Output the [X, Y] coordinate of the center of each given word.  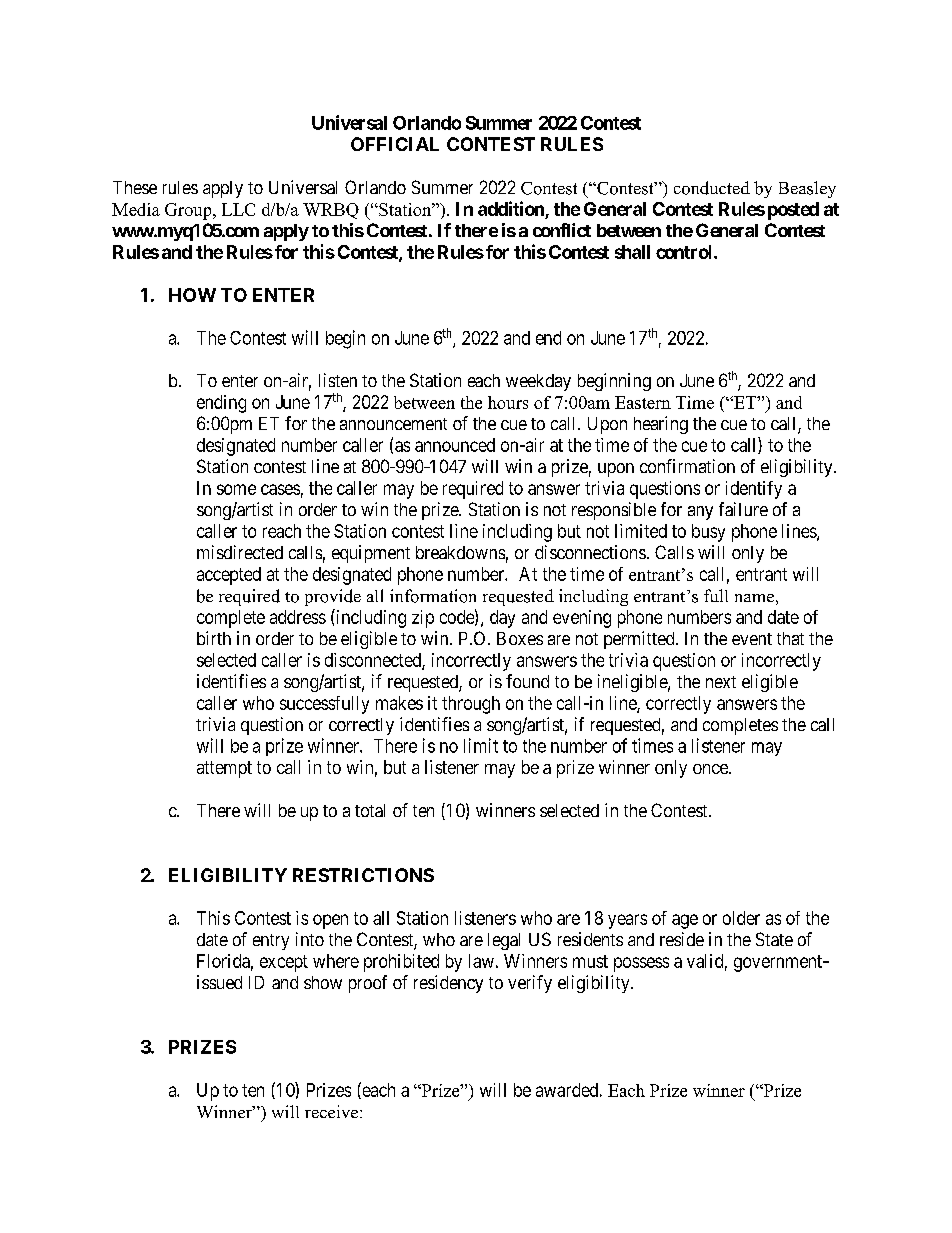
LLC [238, 209]
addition [512, 210]
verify [530, 984]
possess [641, 964]
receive [333, 1111]
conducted [712, 188]
